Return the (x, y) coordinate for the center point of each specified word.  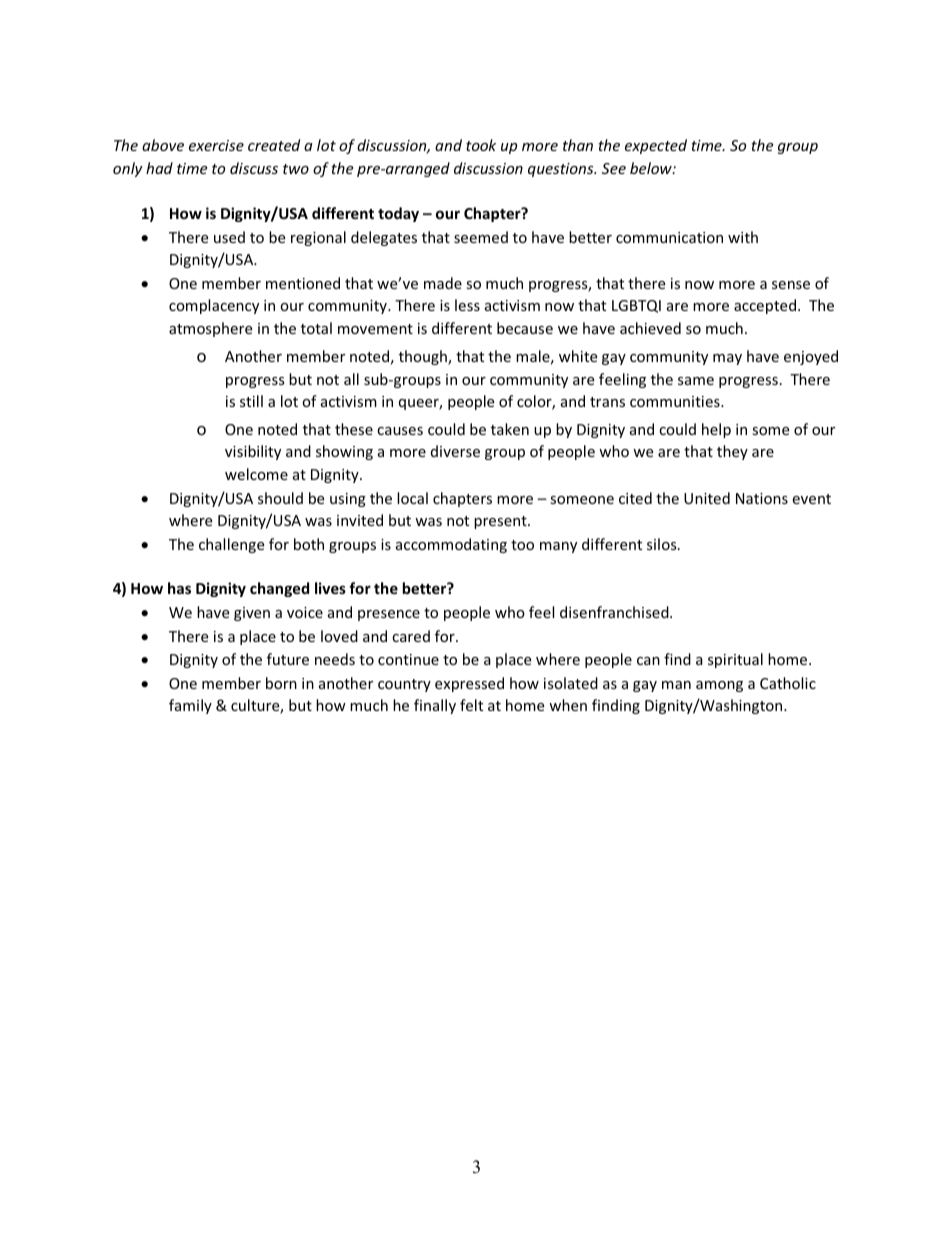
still (251, 401)
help (716, 430)
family (190, 706)
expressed (469, 684)
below (652, 168)
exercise (216, 145)
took (481, 145)
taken (510, 429)
